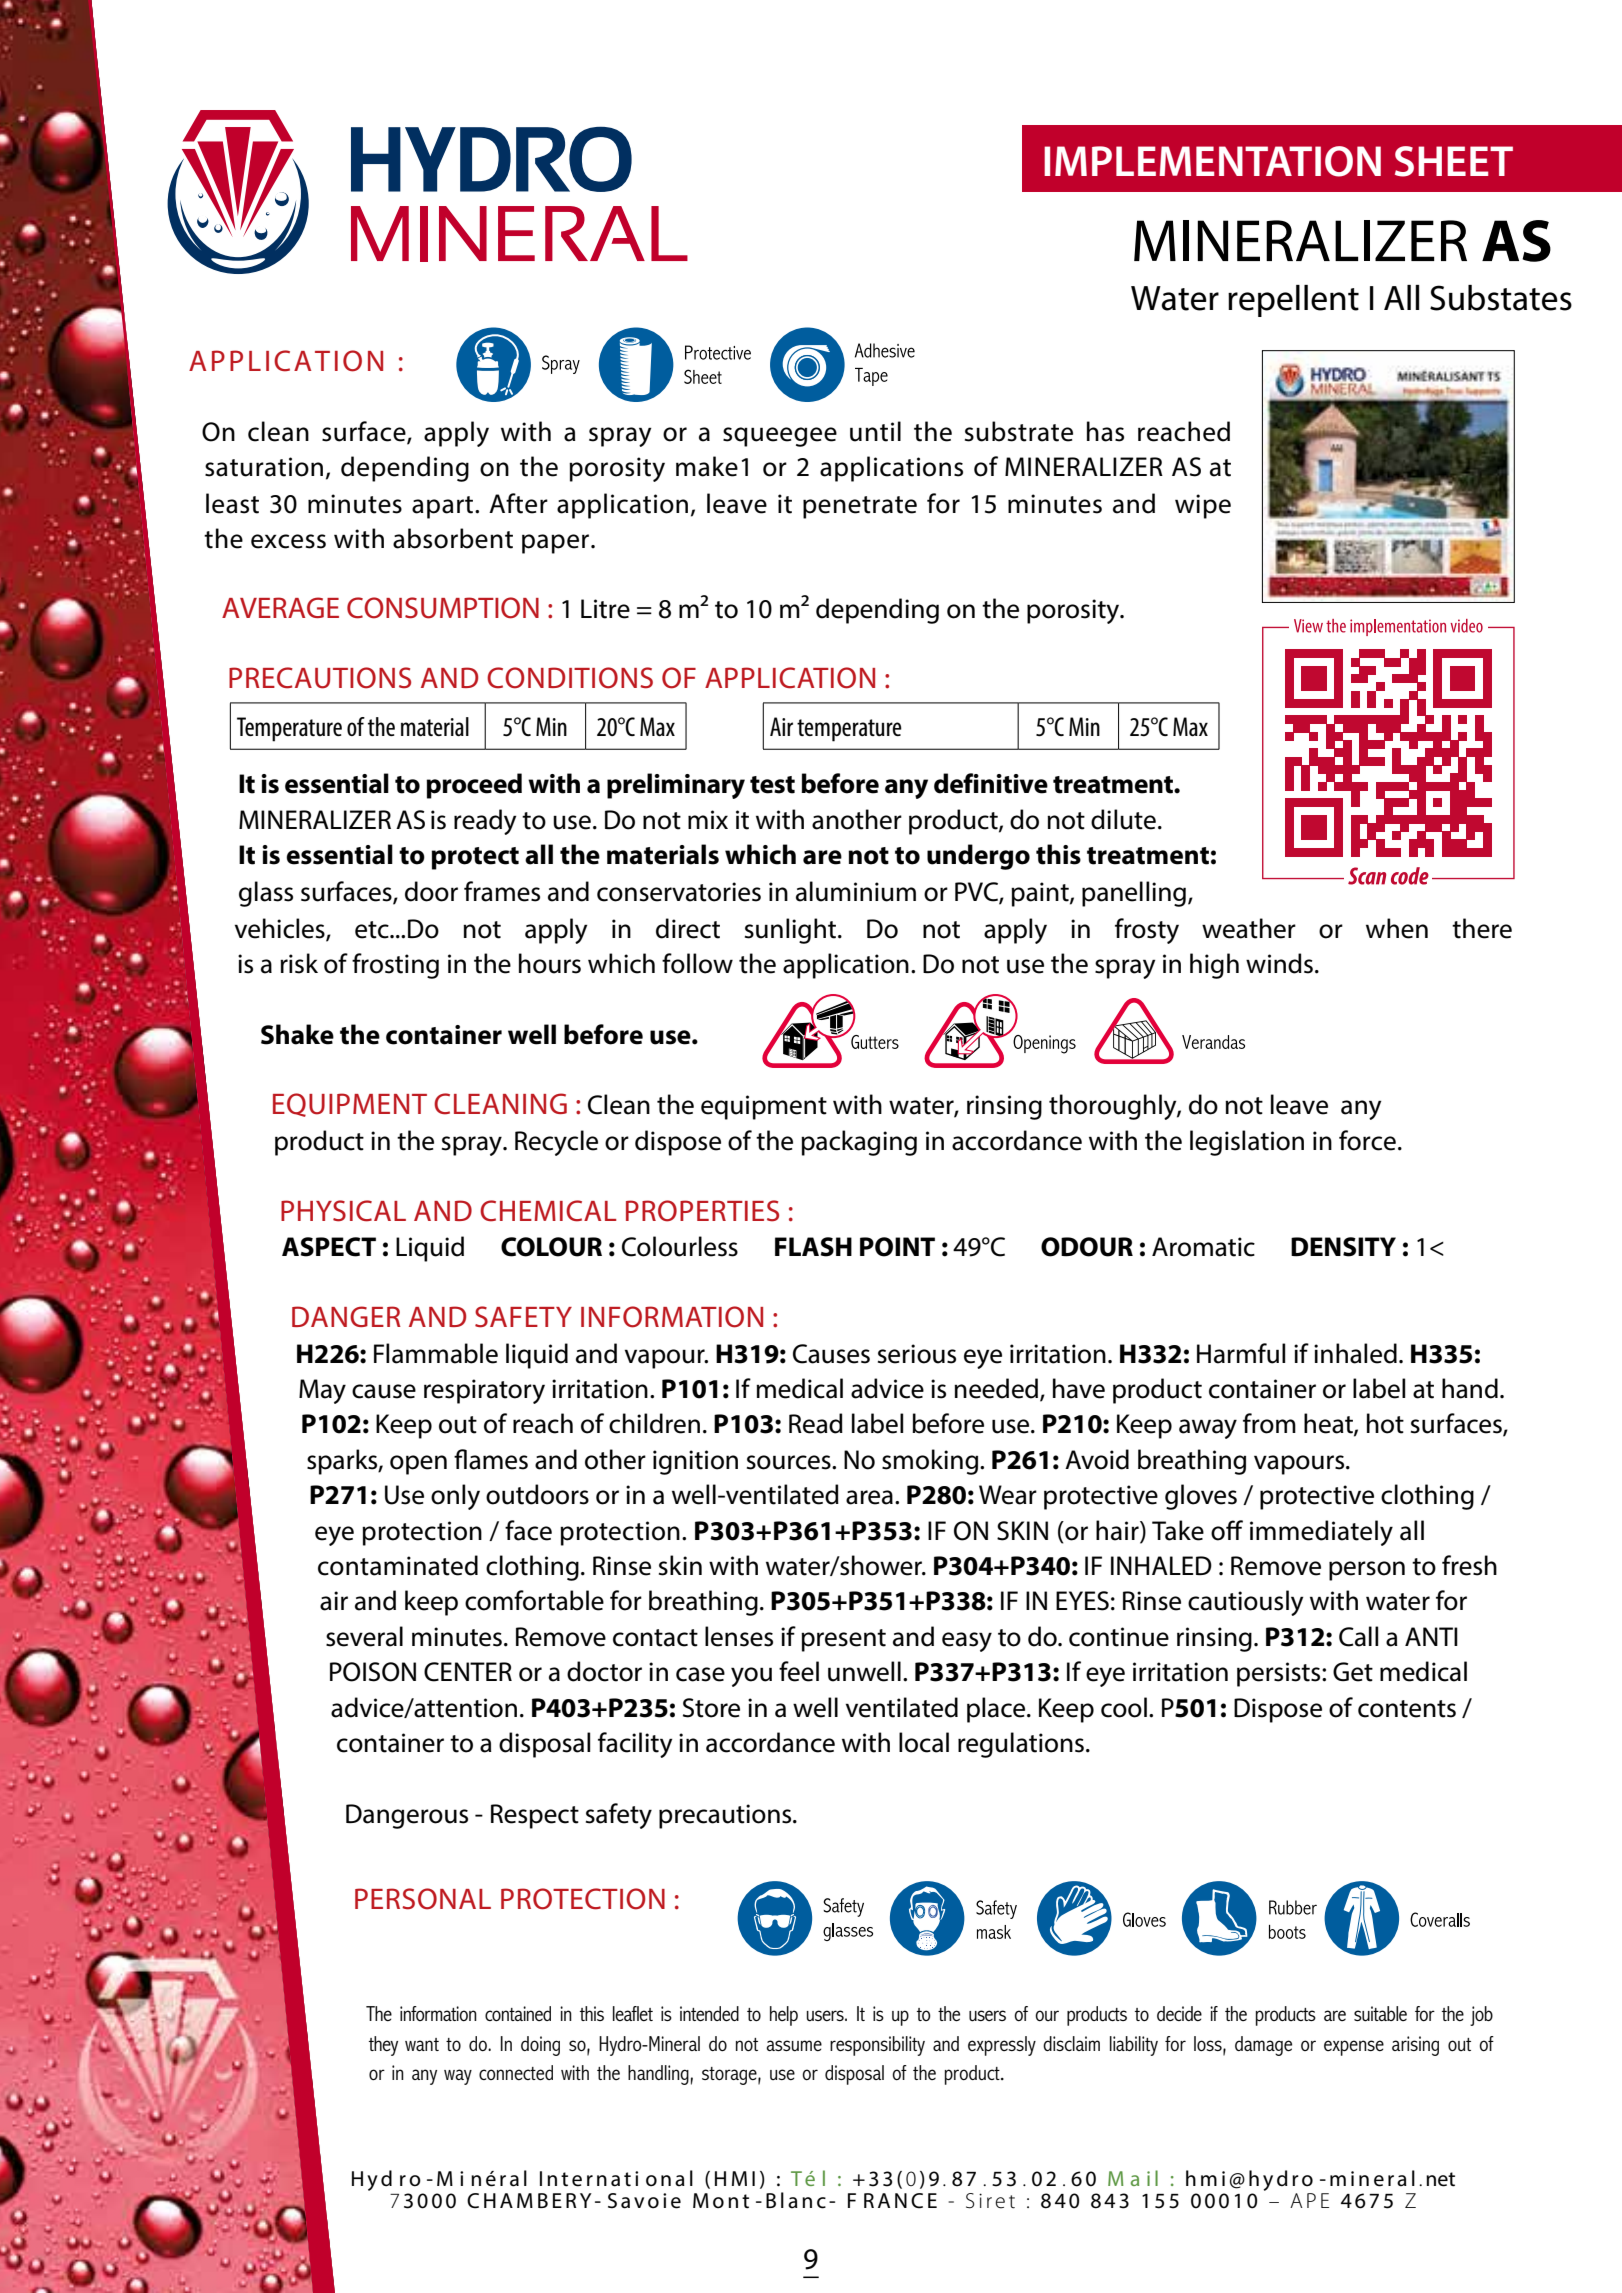 This screenshot has width=1622, height=2293. Describe the element at coordinates (418, 1465) in the screenshot. I see `open` at that location.
